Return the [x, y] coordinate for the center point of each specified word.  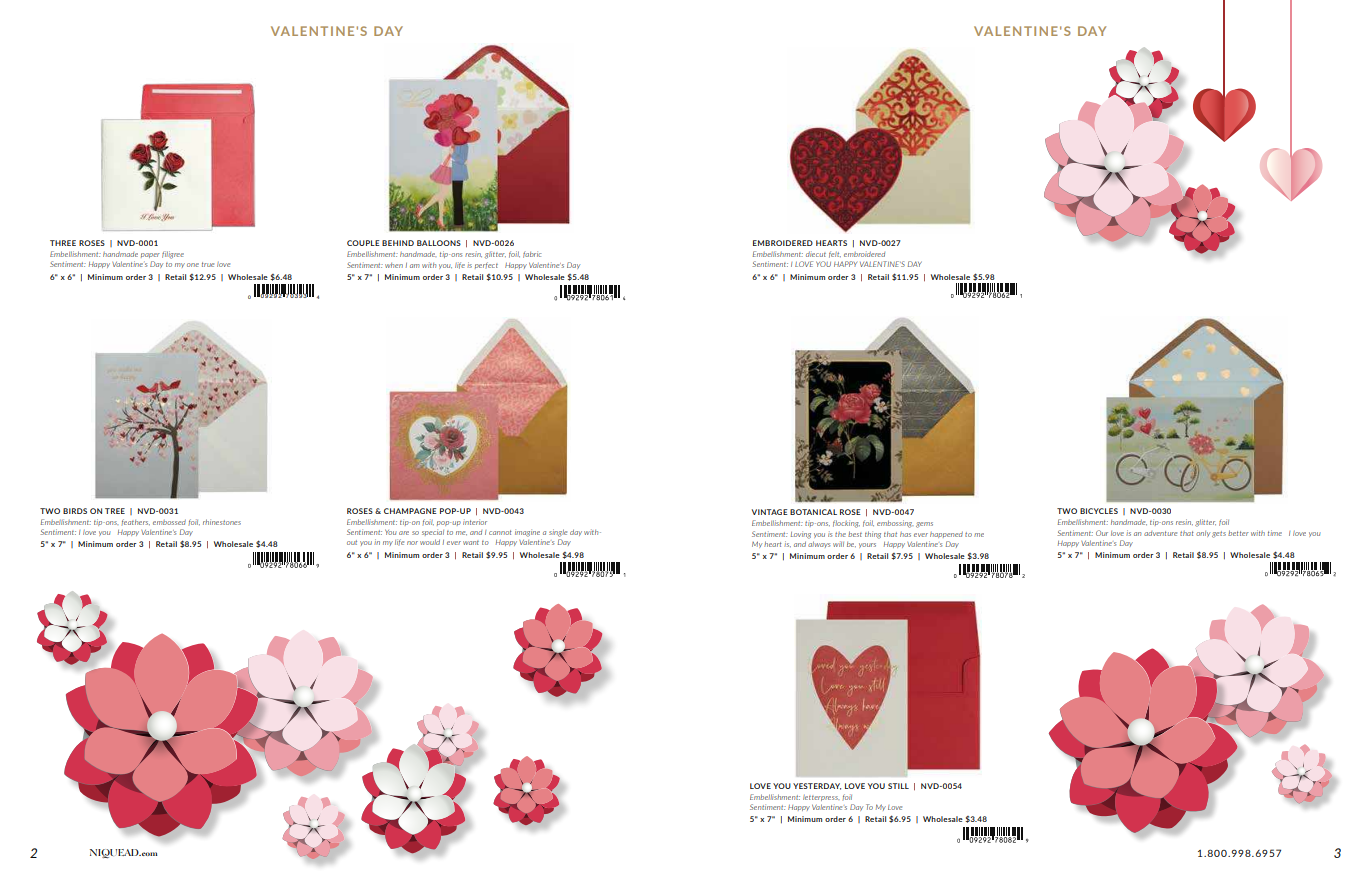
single [558, 533]
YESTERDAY [817, 786]
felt [835, 254]
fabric [532, 254]
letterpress [821, 798]
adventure [1160, 533]
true [208, 264]
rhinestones [222, 522]
